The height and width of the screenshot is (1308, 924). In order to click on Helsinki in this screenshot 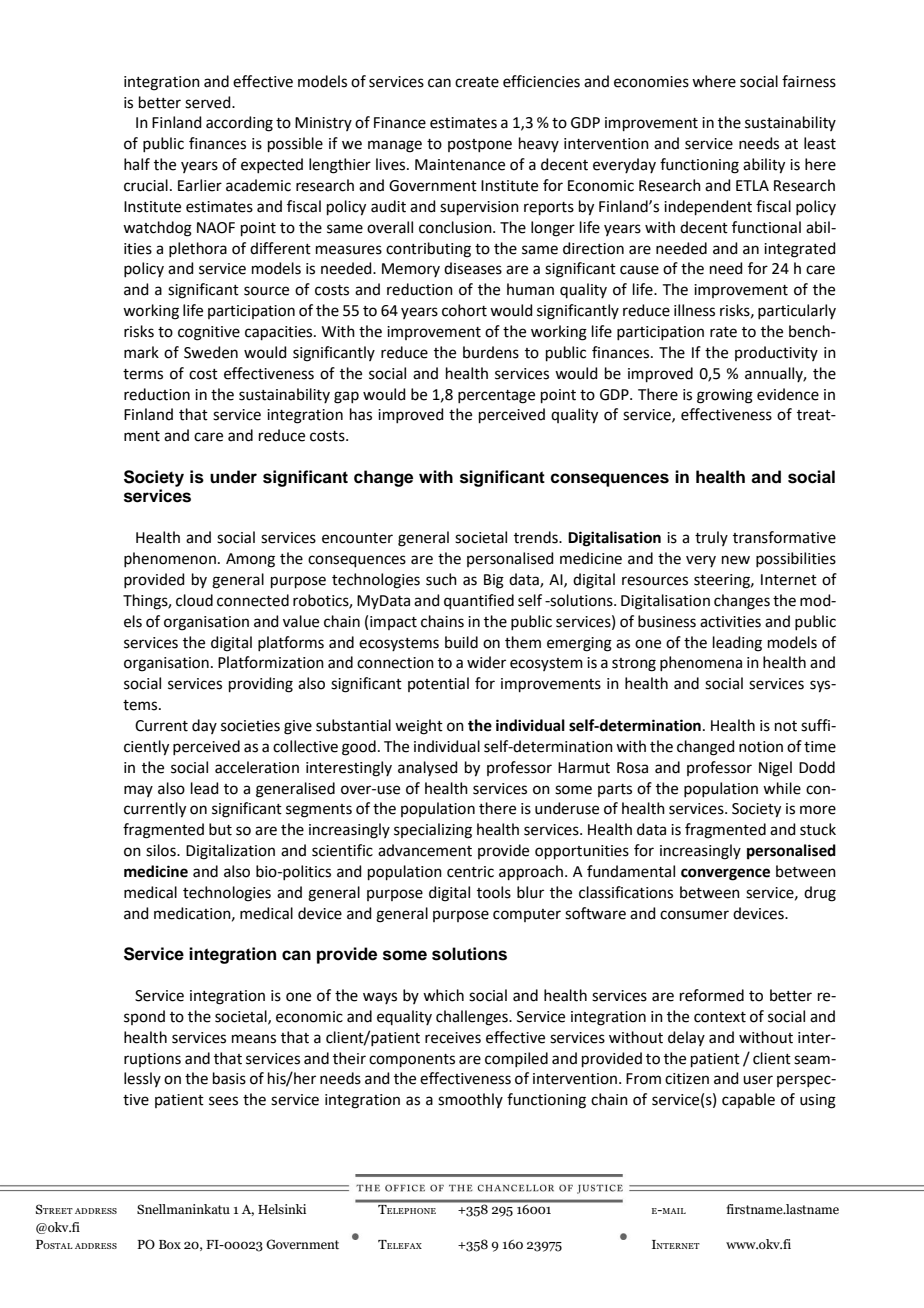, I will do `click(282, 1209)`.
